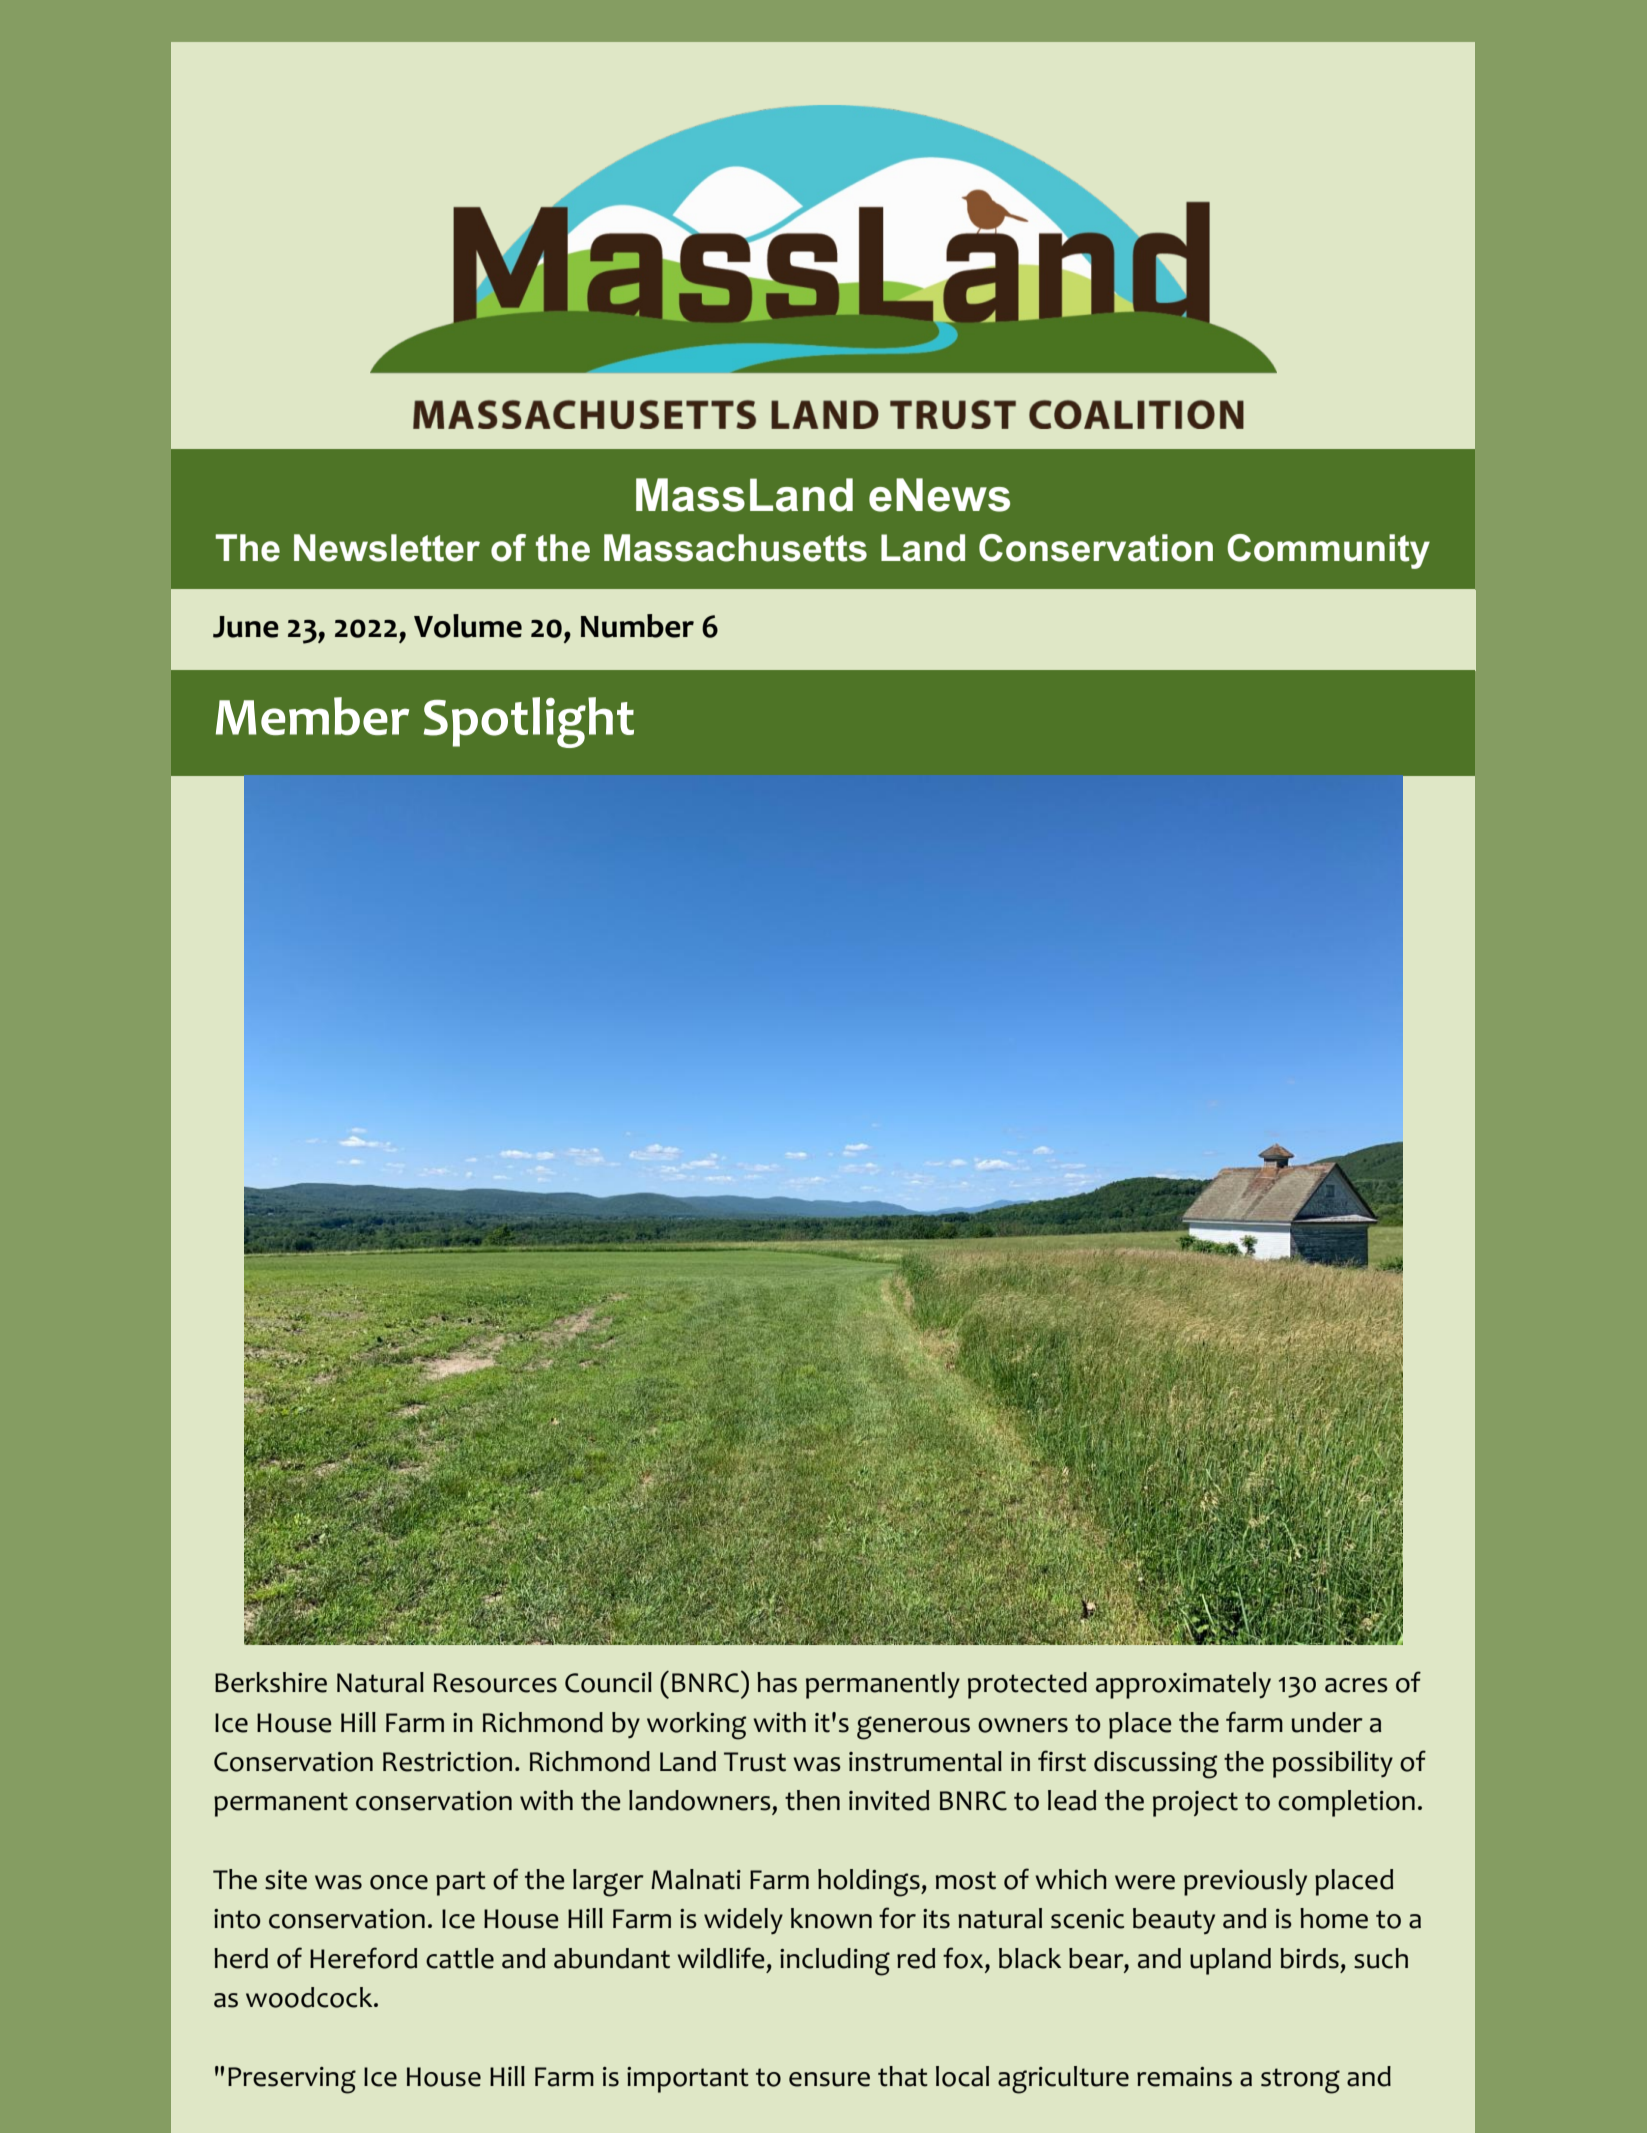 The height and width of the image is (2133, 1648). I want to click on Preserving, so click(292, 2080).
